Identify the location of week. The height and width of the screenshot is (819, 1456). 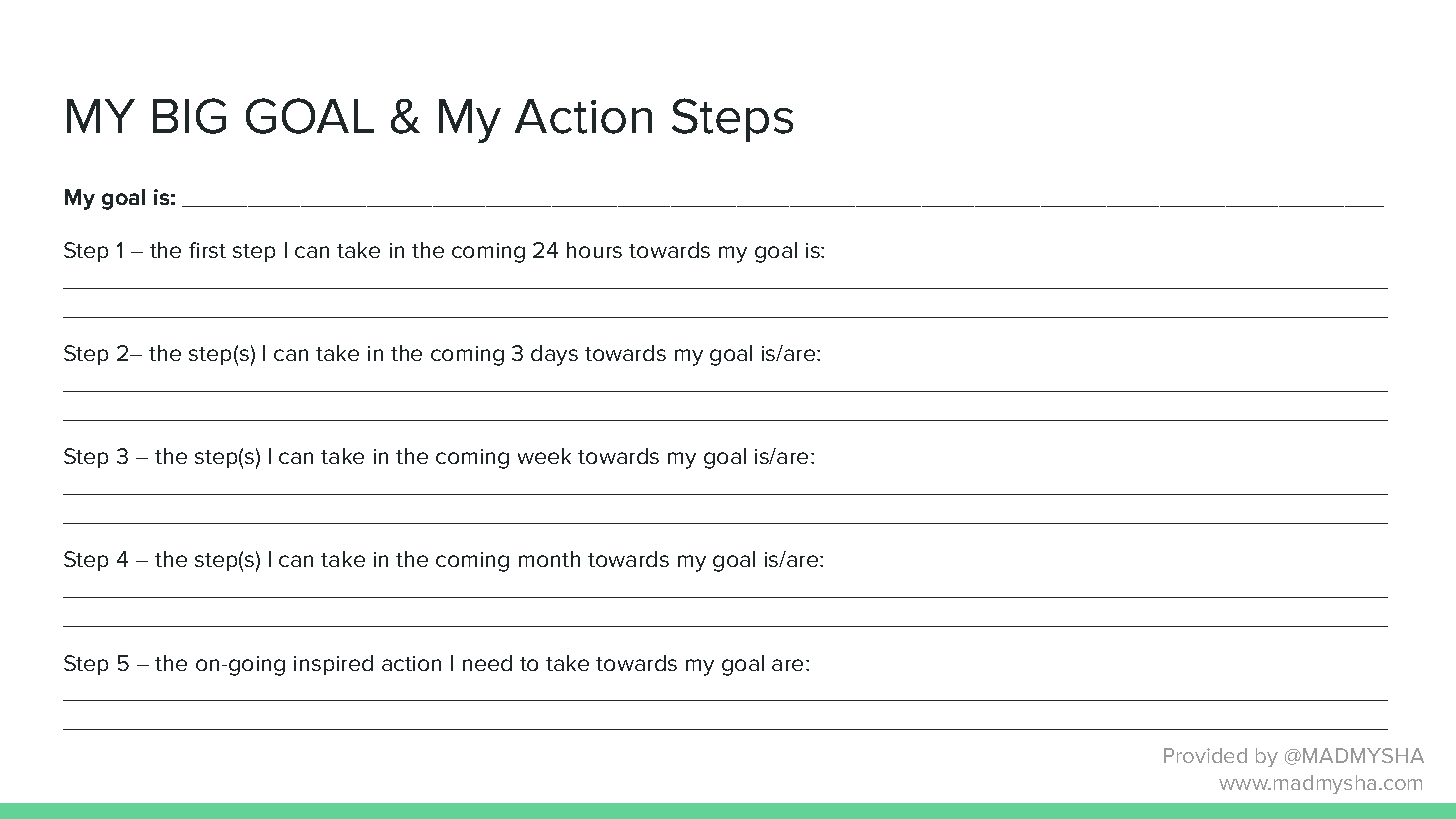
(544, 456).
